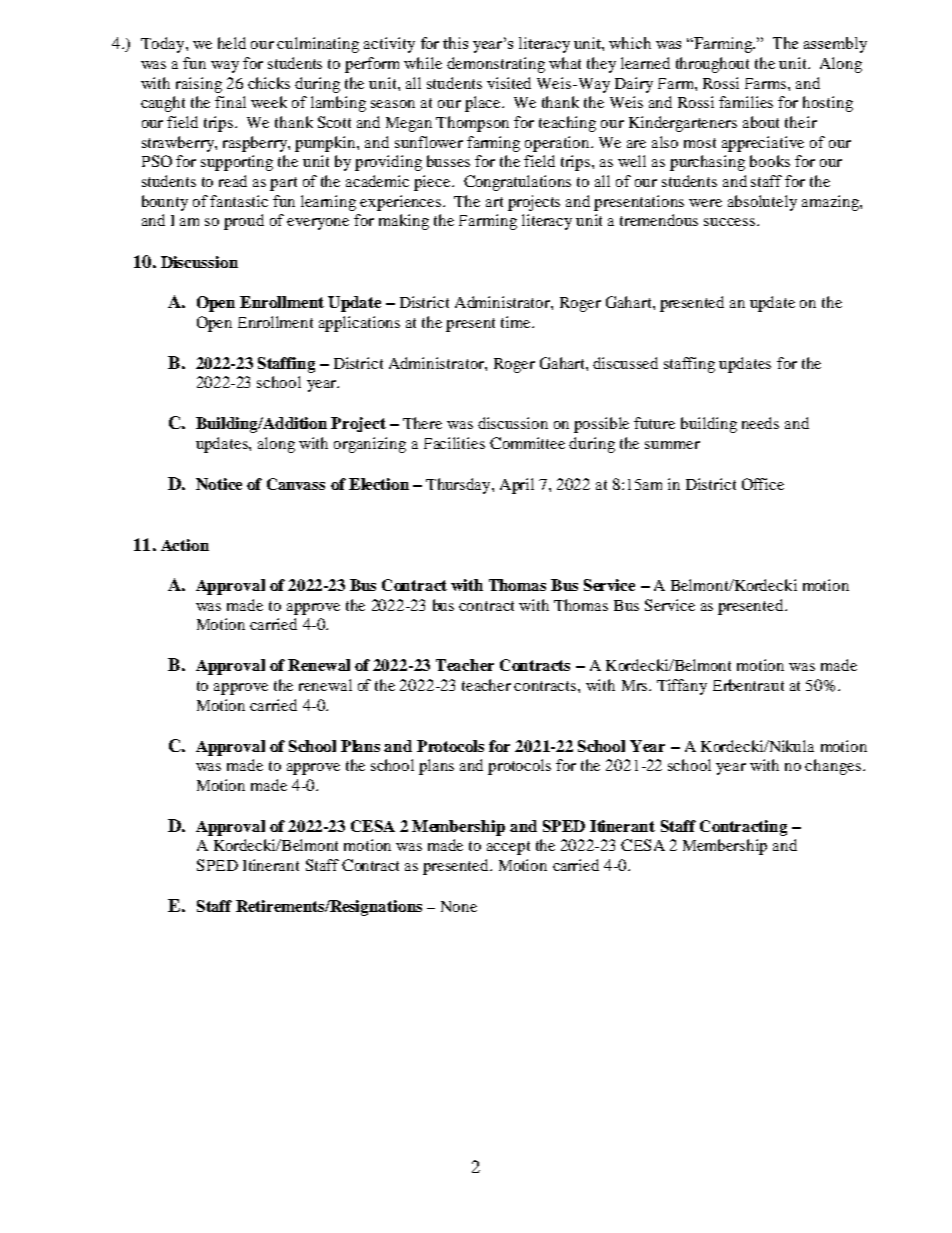  I want to click on applications, so click(359, 324).
